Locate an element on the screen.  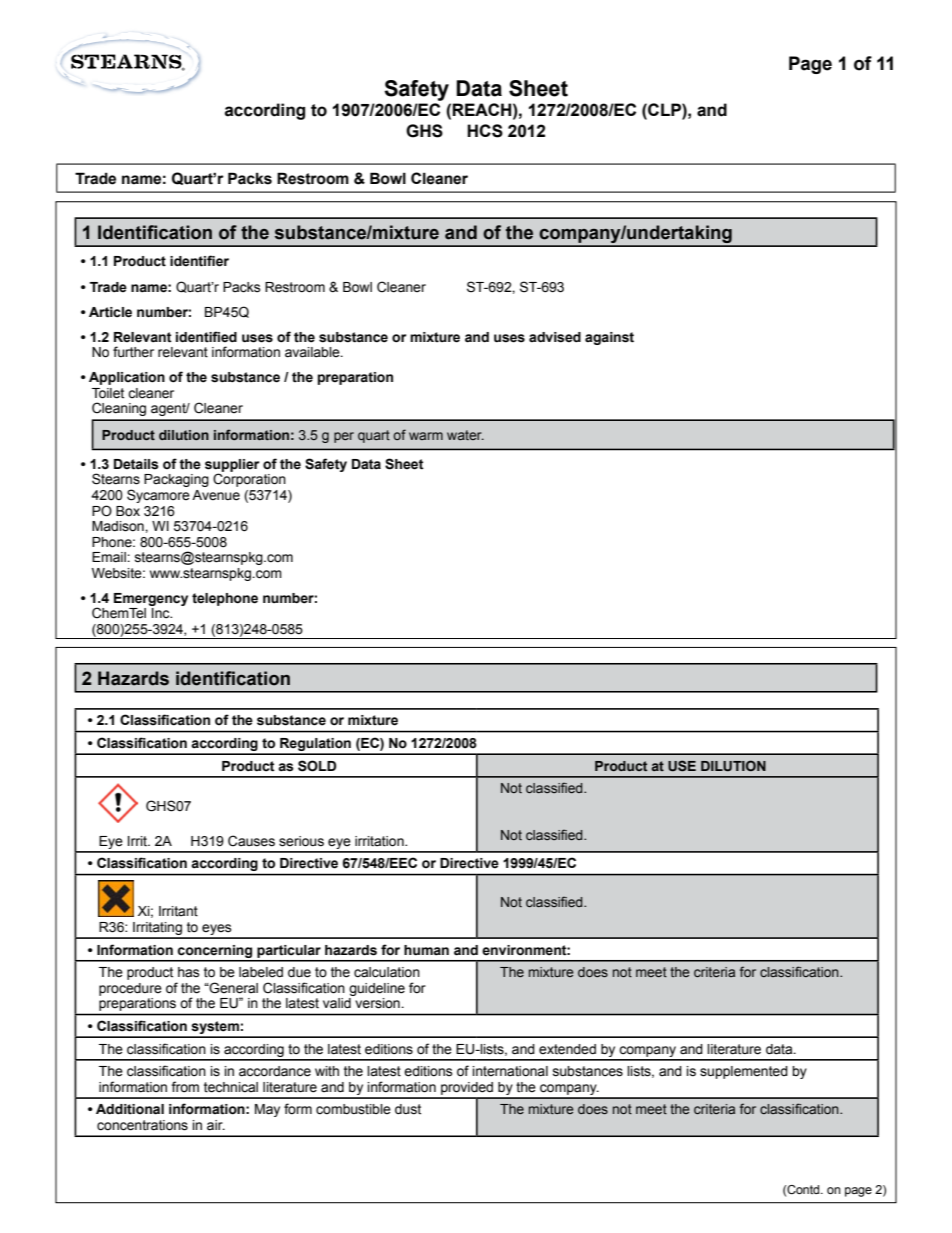
identifier is located at coordinates (199, 261).
